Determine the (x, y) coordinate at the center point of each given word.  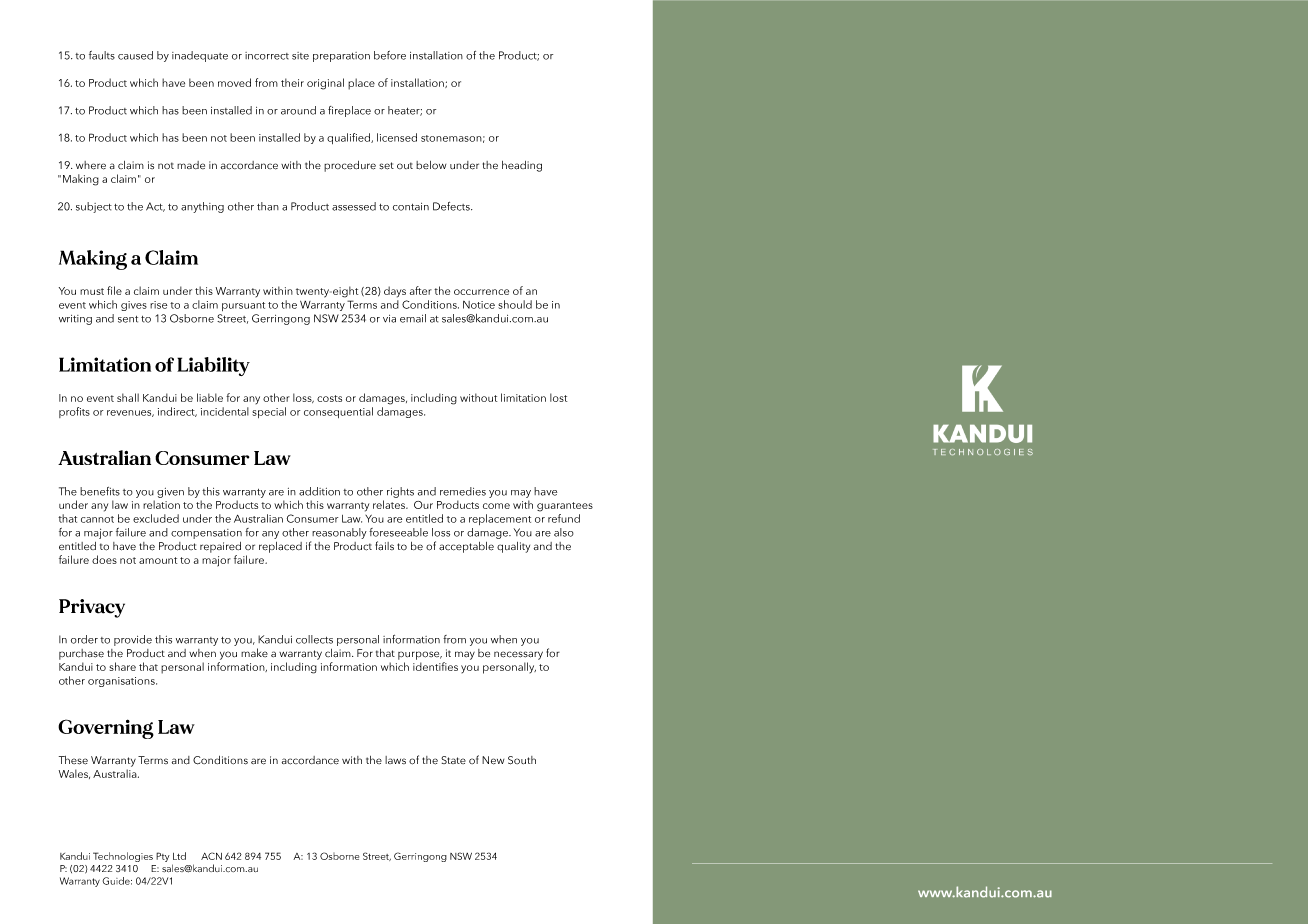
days (395, 292)
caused (135, 55)
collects (314, 639)
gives (134, 306)
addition (319, 491)
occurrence (481, 292)
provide (133, 640)
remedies (463, 491)
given (170, 493)
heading (522, 166)
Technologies (123, 857)
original (325, 84)
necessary (518, 655)
